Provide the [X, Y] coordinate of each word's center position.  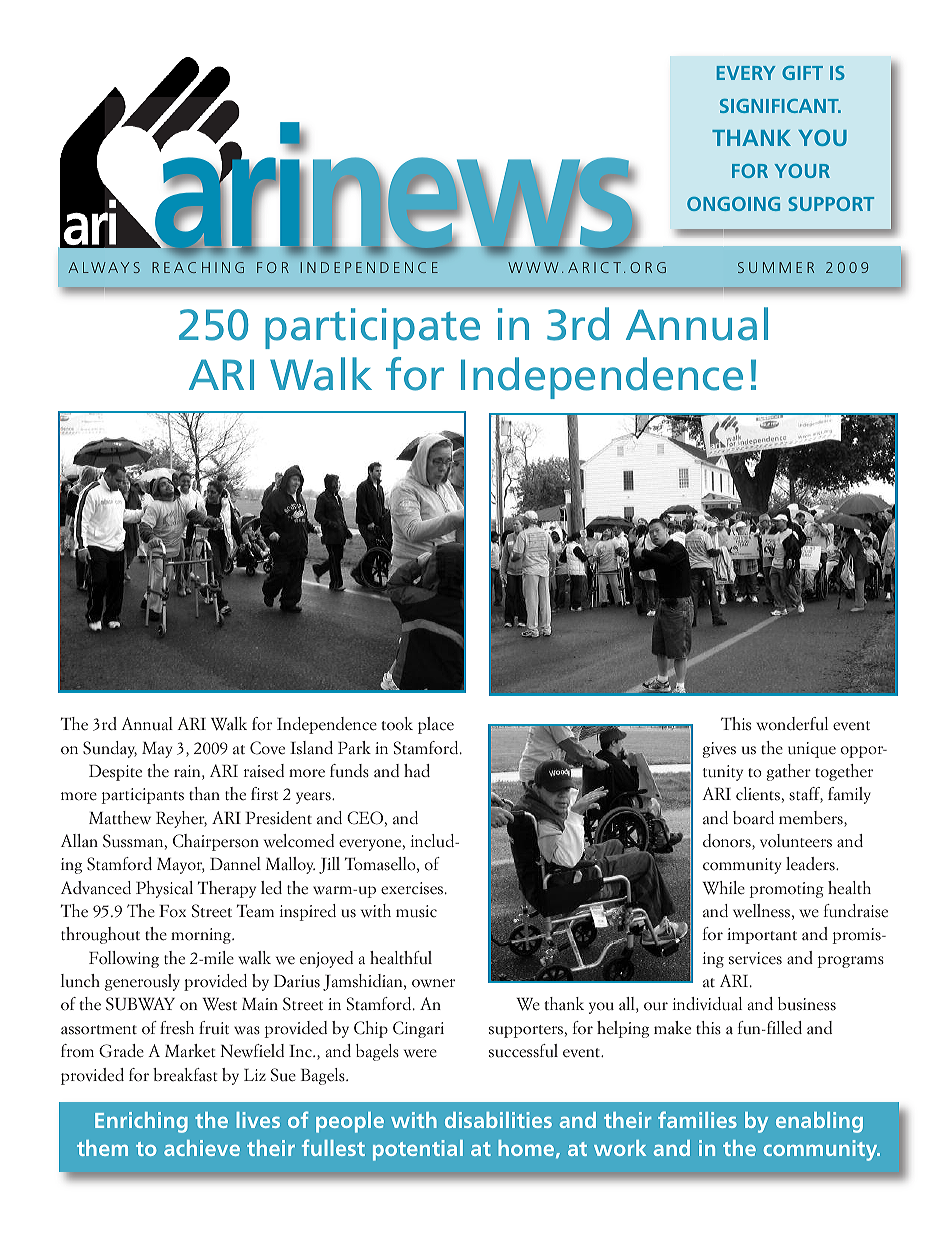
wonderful [792, 724]
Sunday [110, 749]
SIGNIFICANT [780, 106]
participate [372, 328]
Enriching [141, 1122]
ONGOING [733, 204]
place [436, 725]
